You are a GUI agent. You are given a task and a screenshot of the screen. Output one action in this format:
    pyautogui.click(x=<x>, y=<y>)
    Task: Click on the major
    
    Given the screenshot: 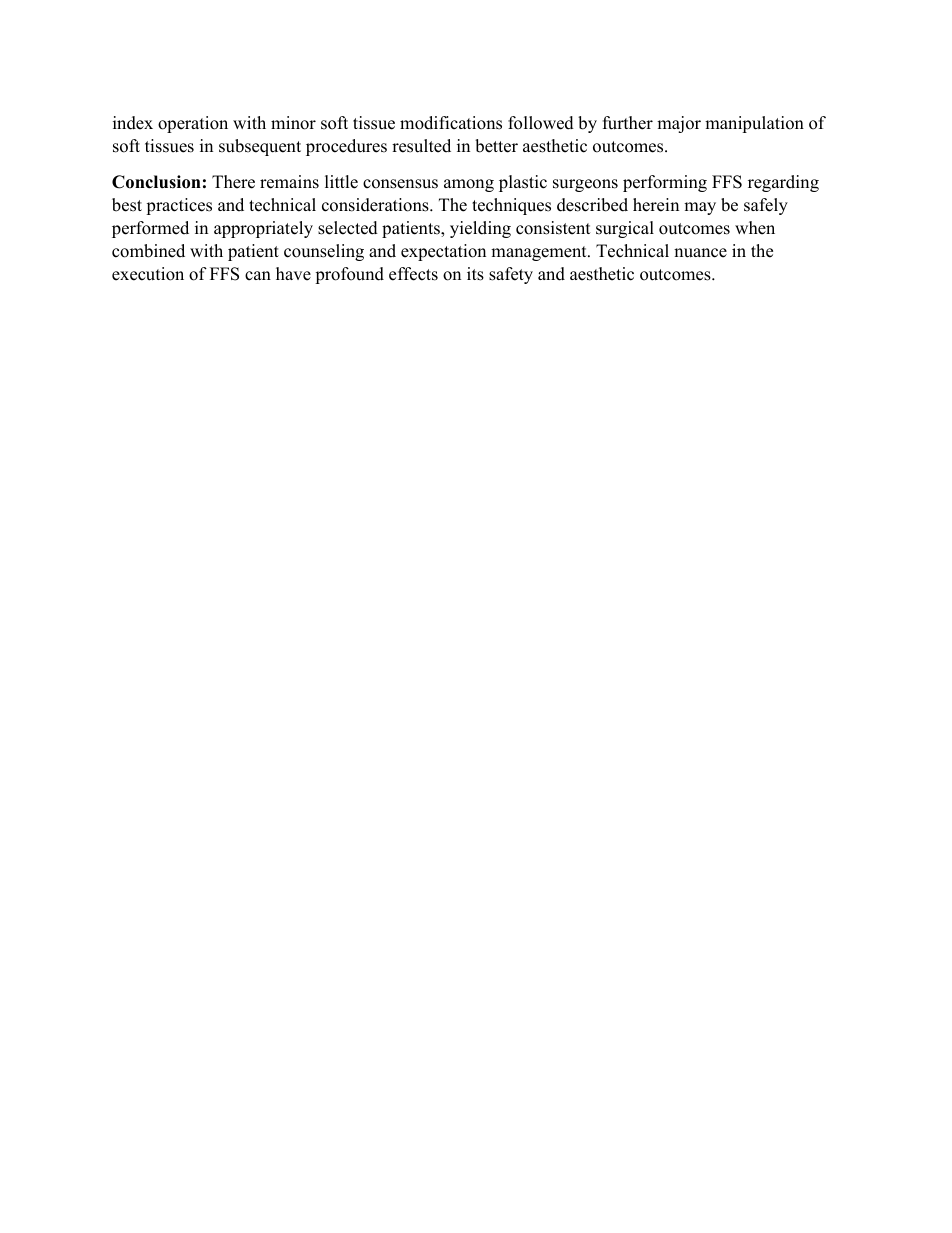 What is the action you would take?
    pyautogui.click(x=679, y=124)
